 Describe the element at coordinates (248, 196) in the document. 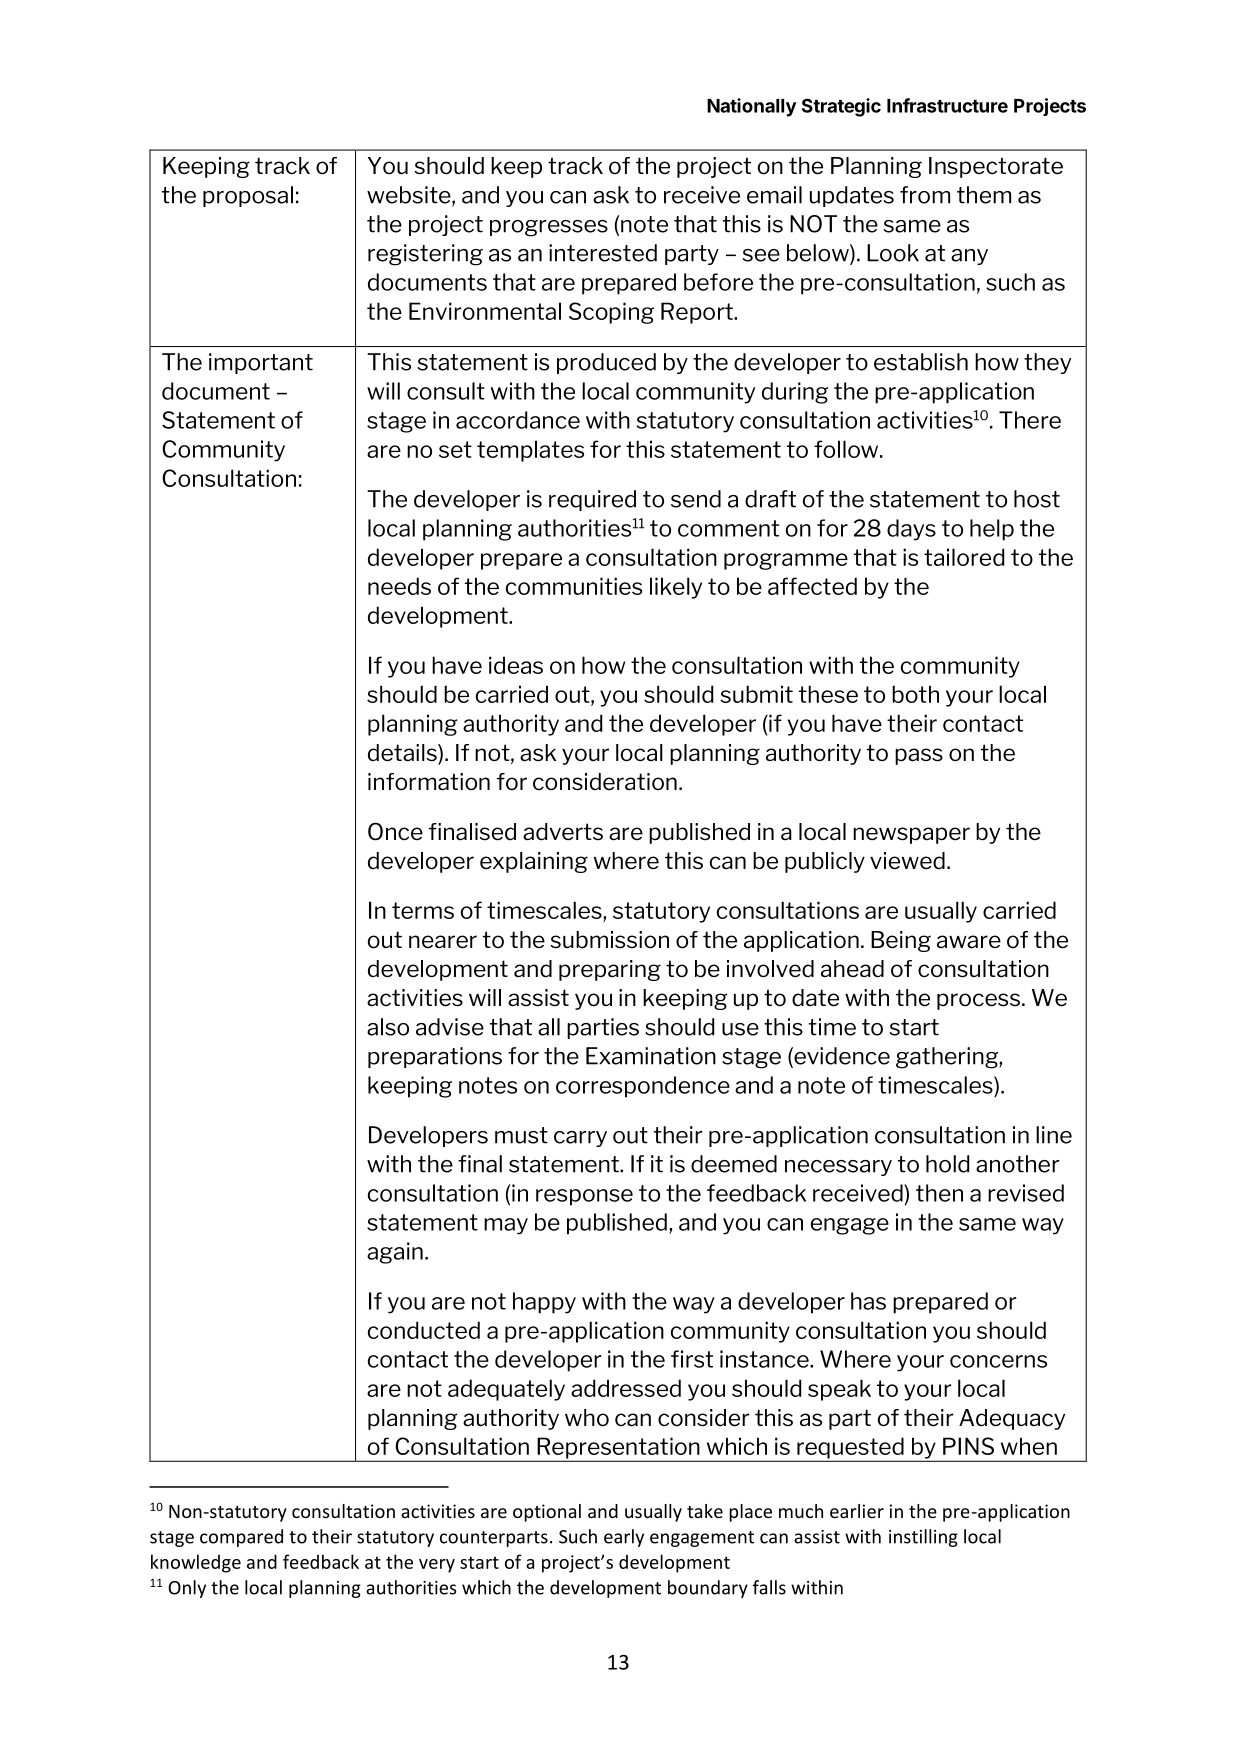

I see `proposal` at that location.
